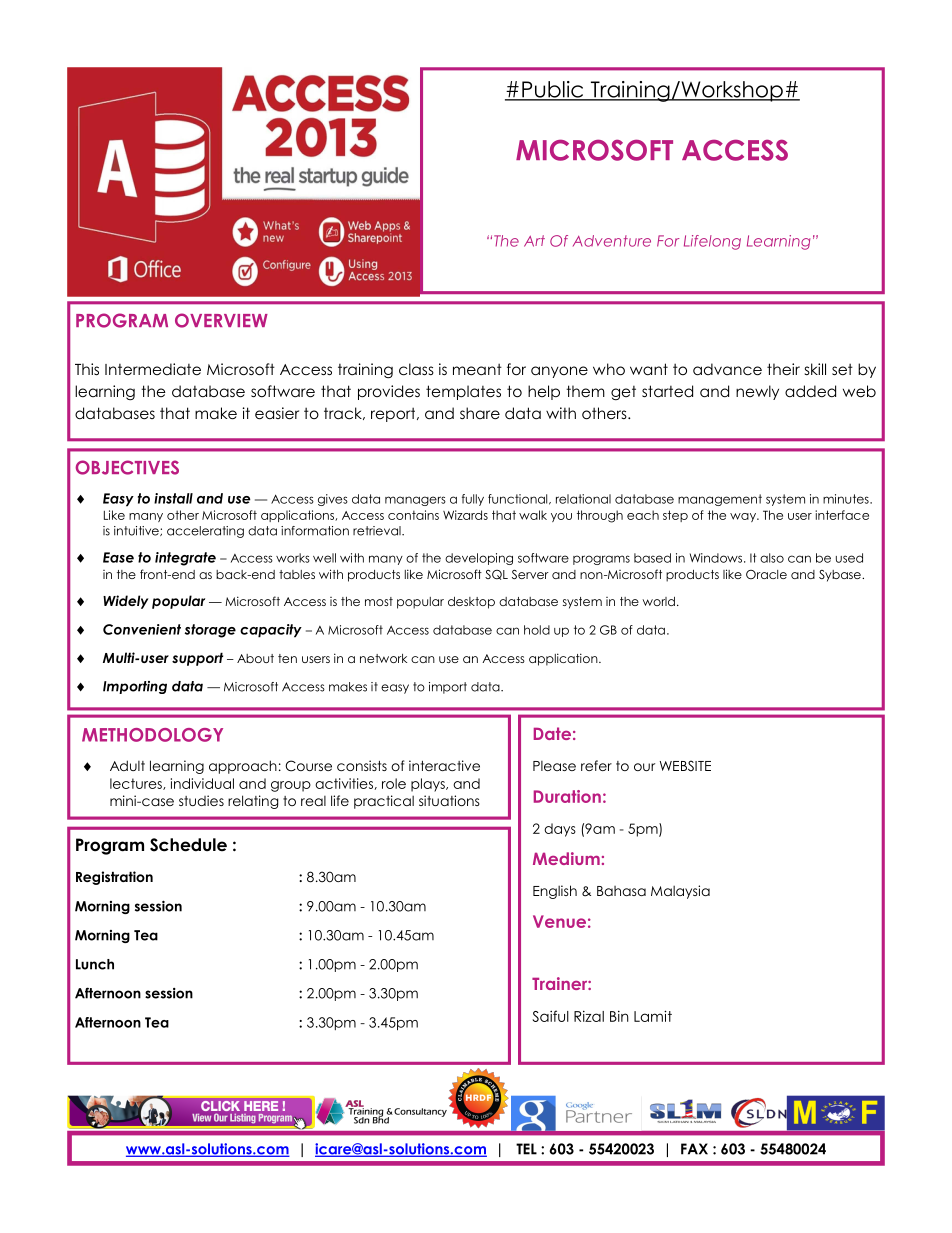 The width and height of the document is (952, 1233). I want to click on storage, so click(210, 631).
